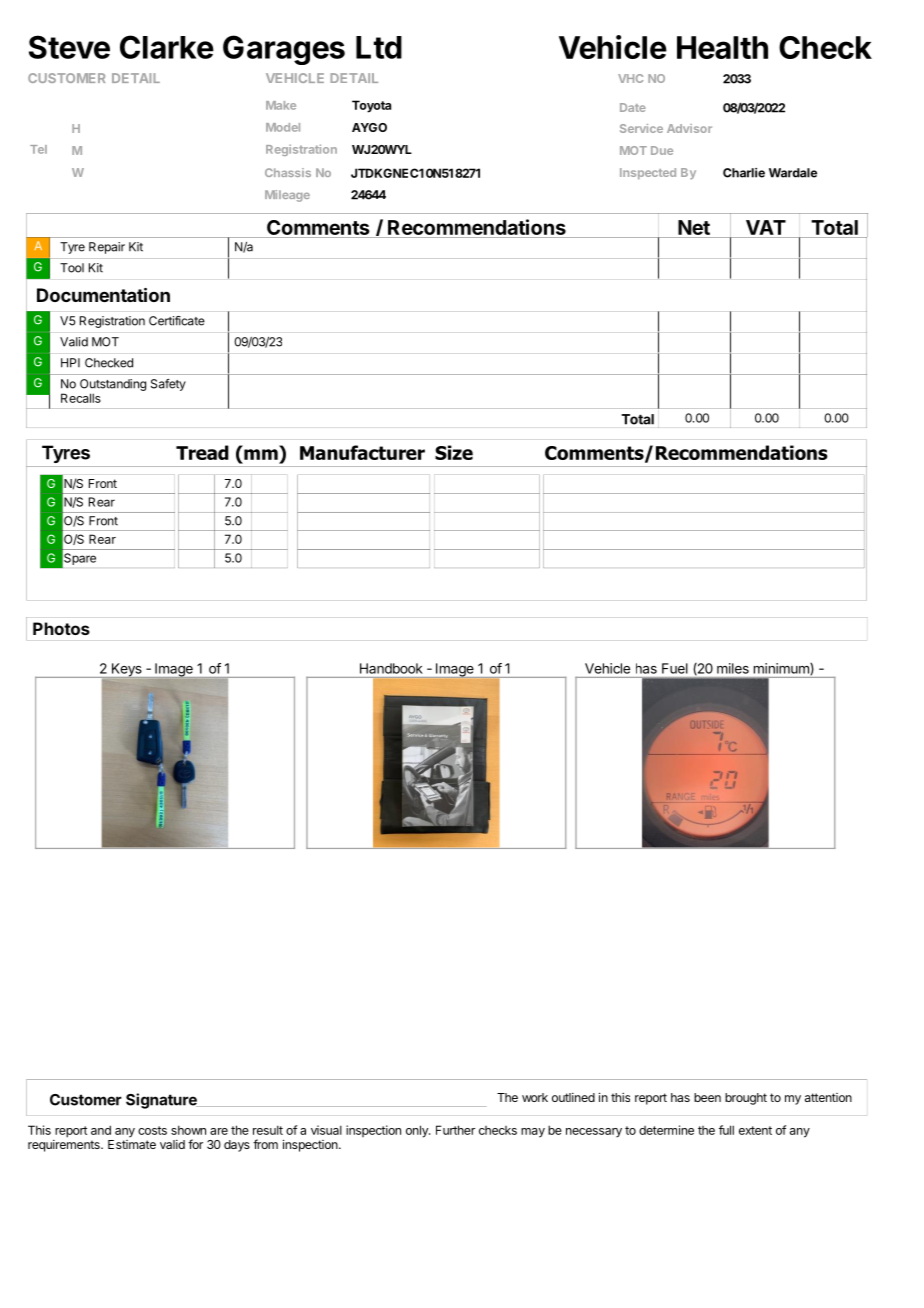  Describe the element at coordinates (722, 47) in the screenshot. I see `Health` at that location.
